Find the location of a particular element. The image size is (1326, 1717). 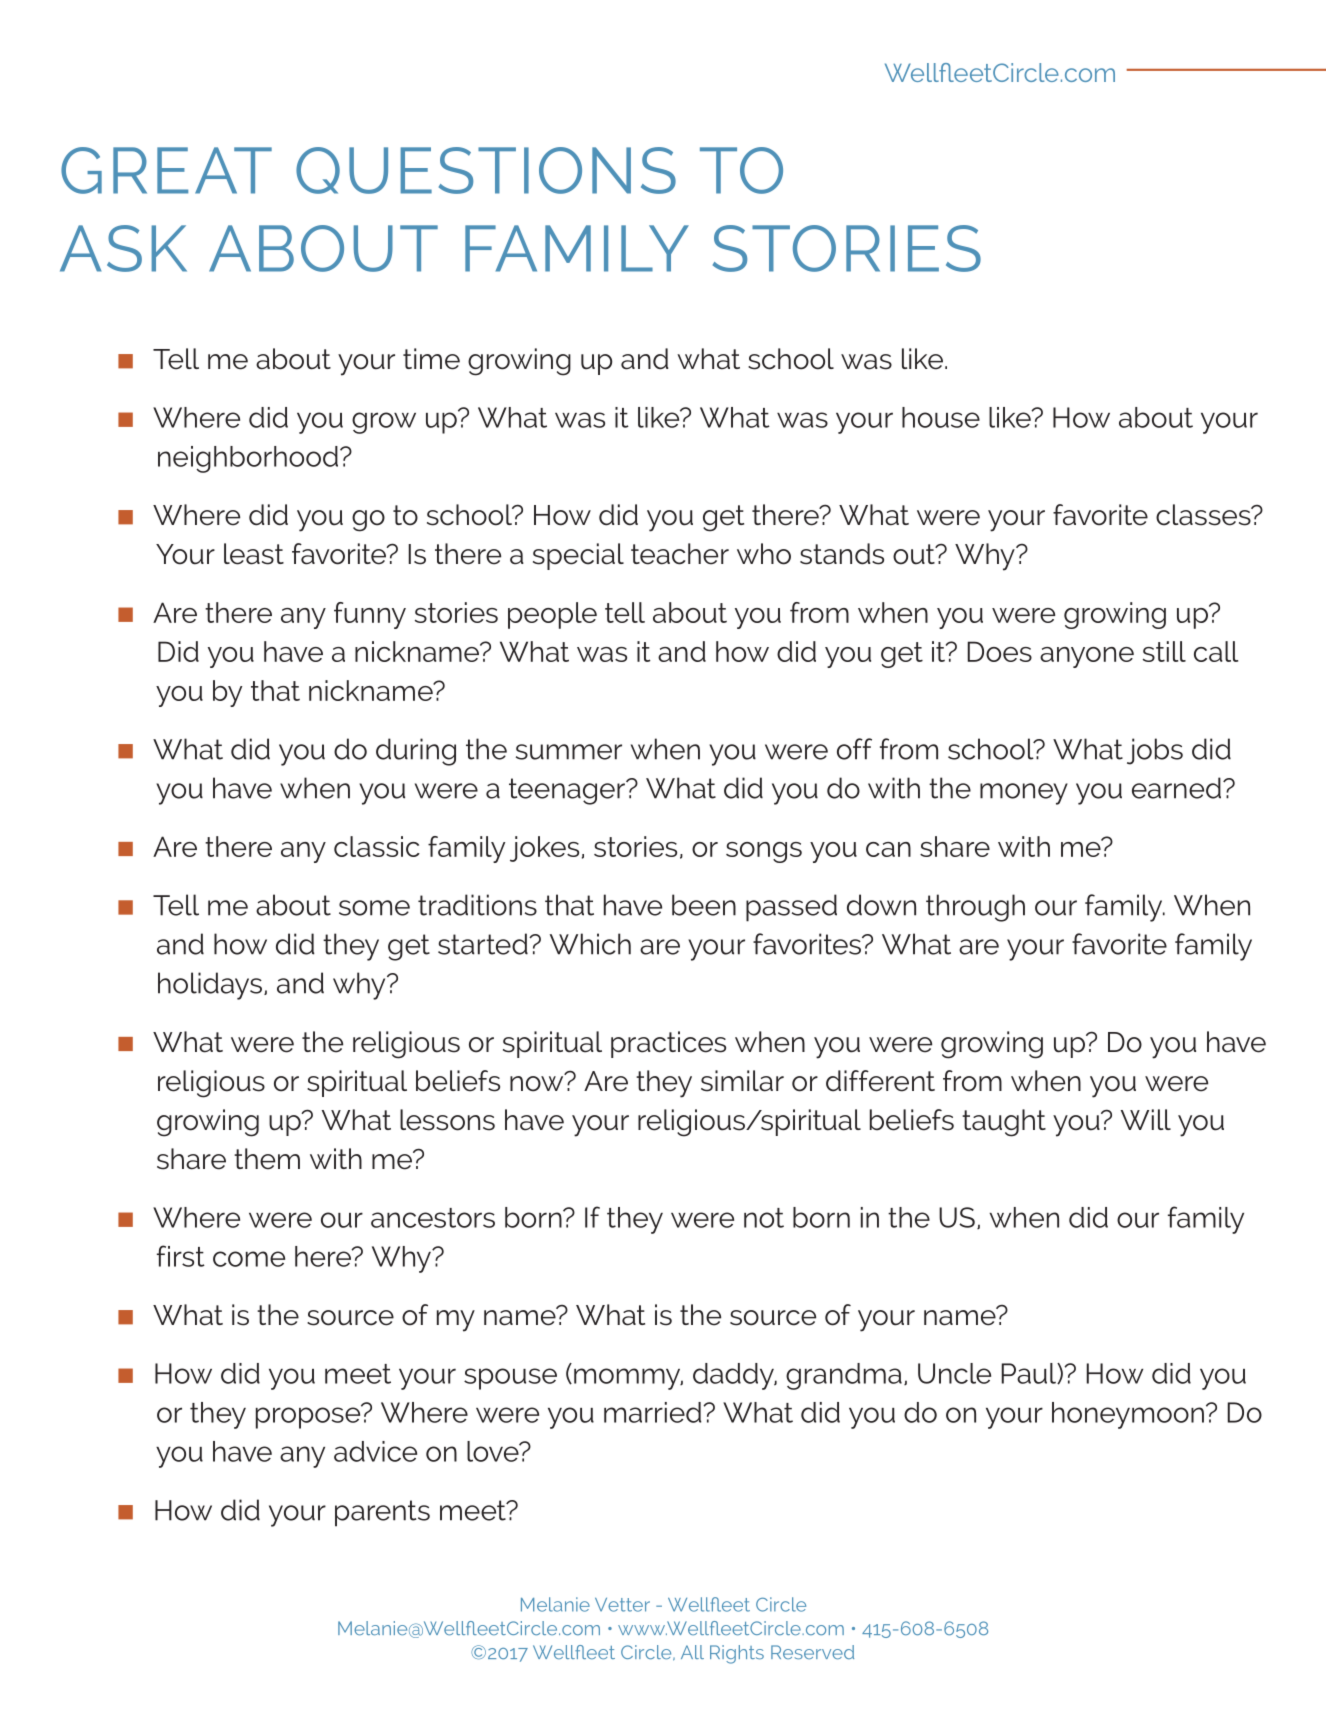

been is located at coordinates (704, 905).
